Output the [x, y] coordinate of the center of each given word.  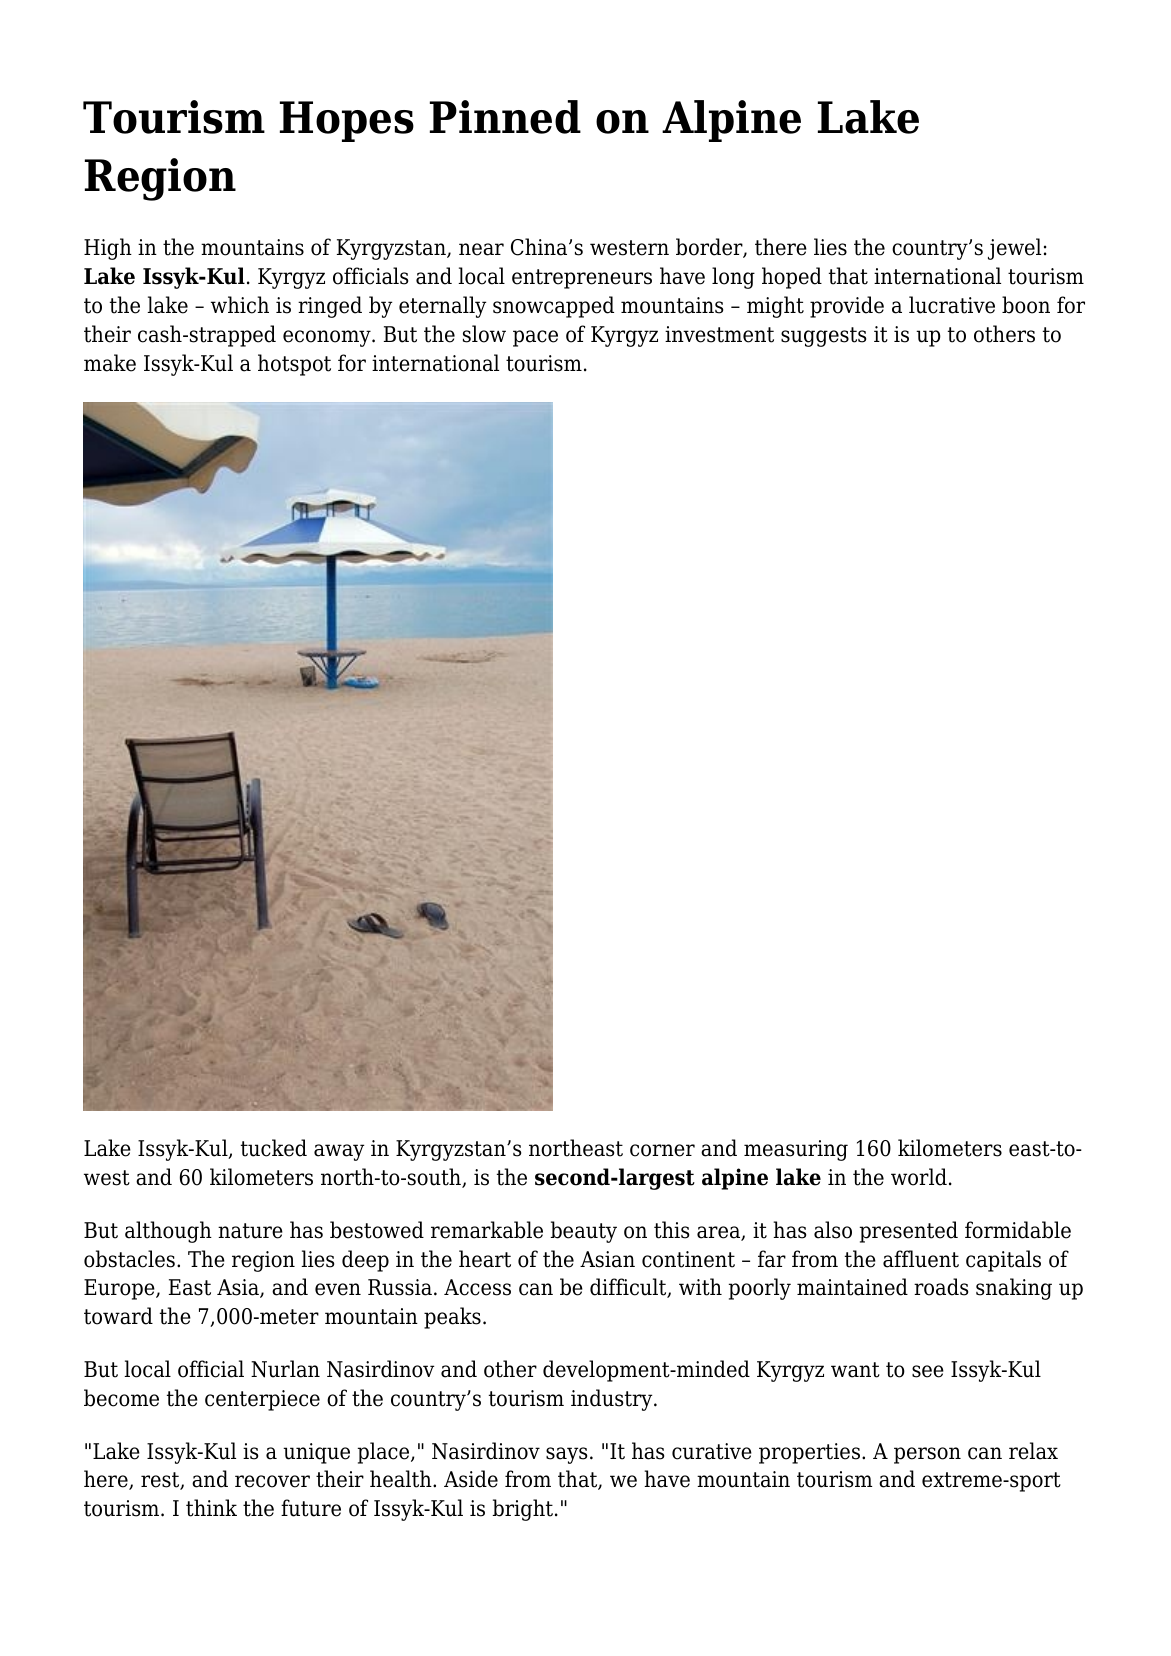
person [927, 1455]
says [566, 1455]
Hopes [347, 121]
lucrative [952, 305]
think [211, 1508]
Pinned [505, 117]
